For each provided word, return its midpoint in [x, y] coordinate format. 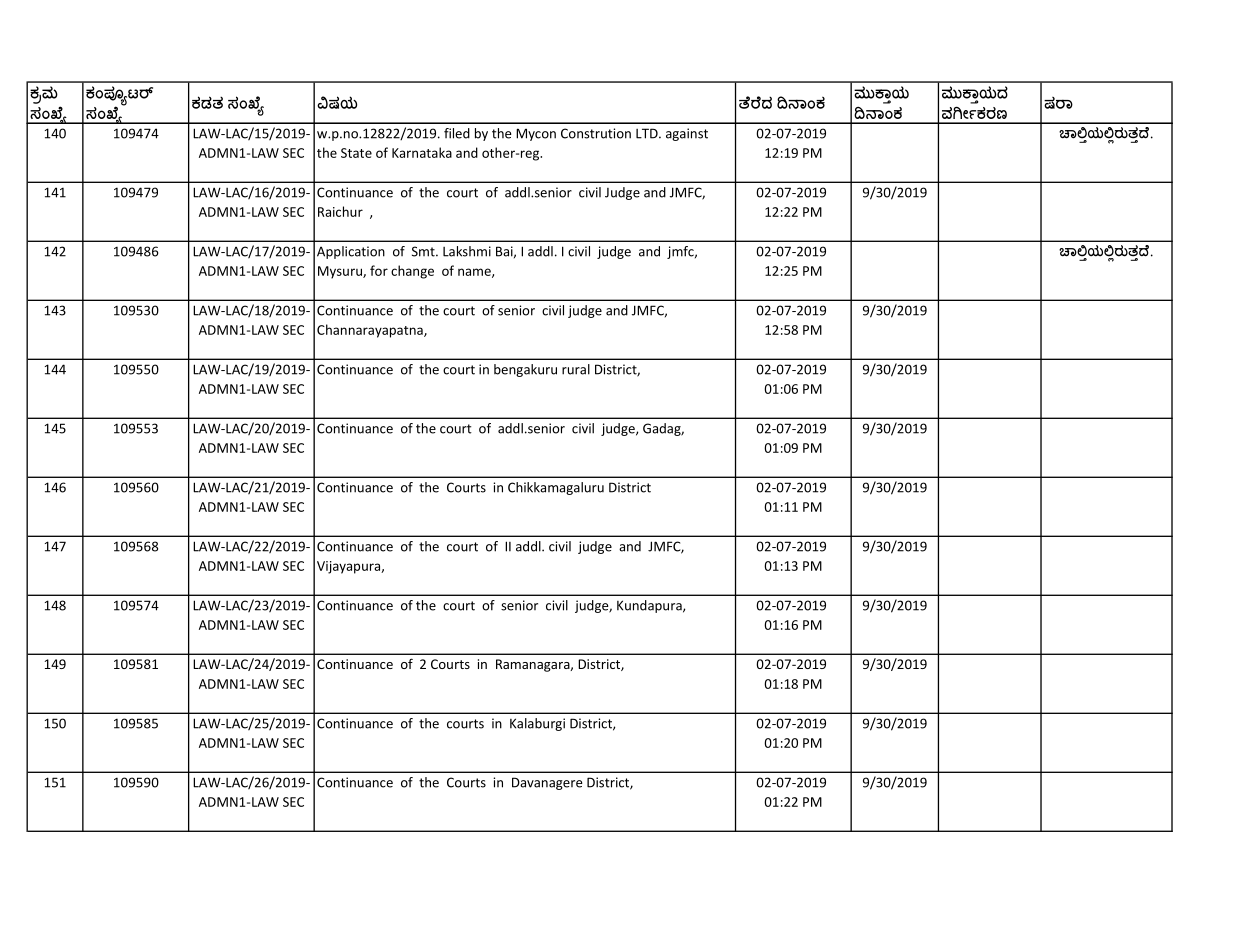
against [687, 134]
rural [576, 369]
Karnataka [422, 152]
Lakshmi [467, 251]
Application [351, 252]
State [356, 153]
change [412, 272]
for [379, 270]
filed [457, 133]
